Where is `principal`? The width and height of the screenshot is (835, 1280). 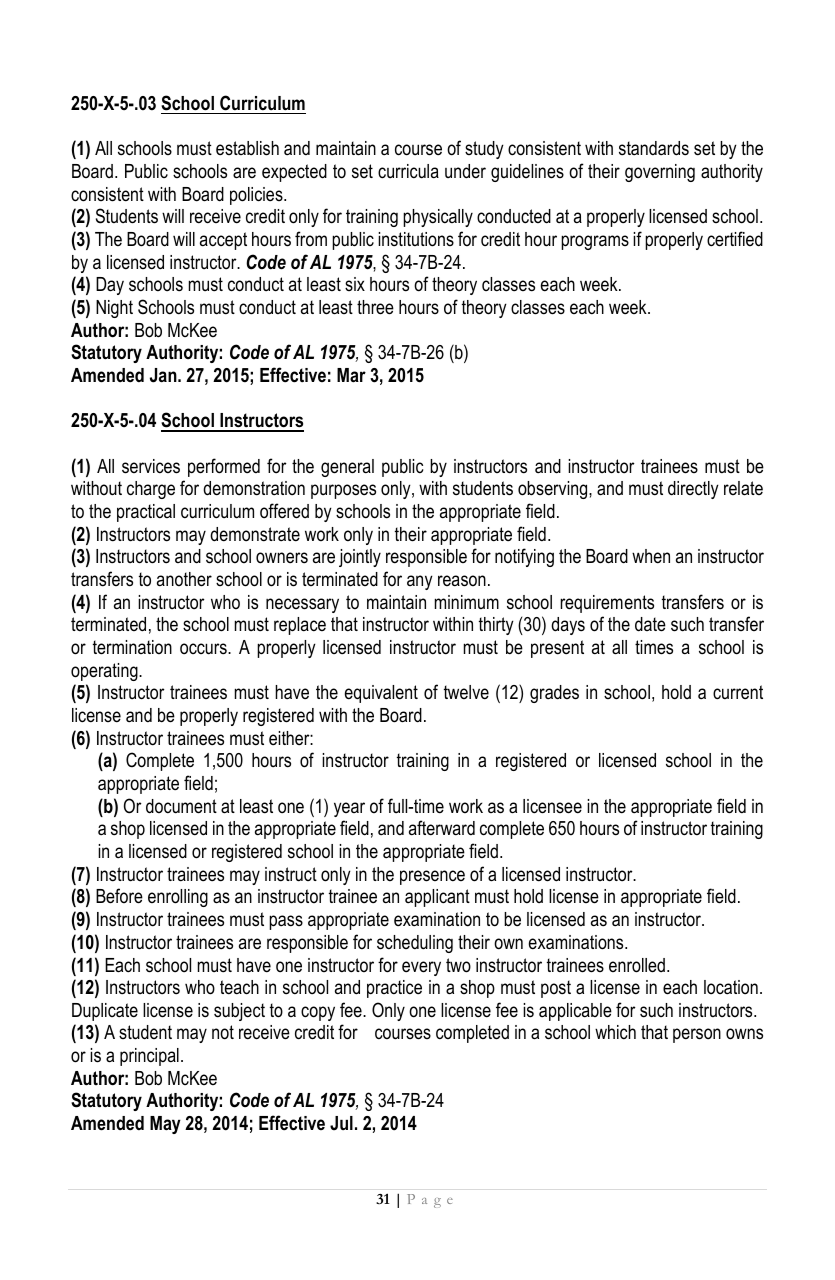 principal is located at coordinates (149, 1057).
